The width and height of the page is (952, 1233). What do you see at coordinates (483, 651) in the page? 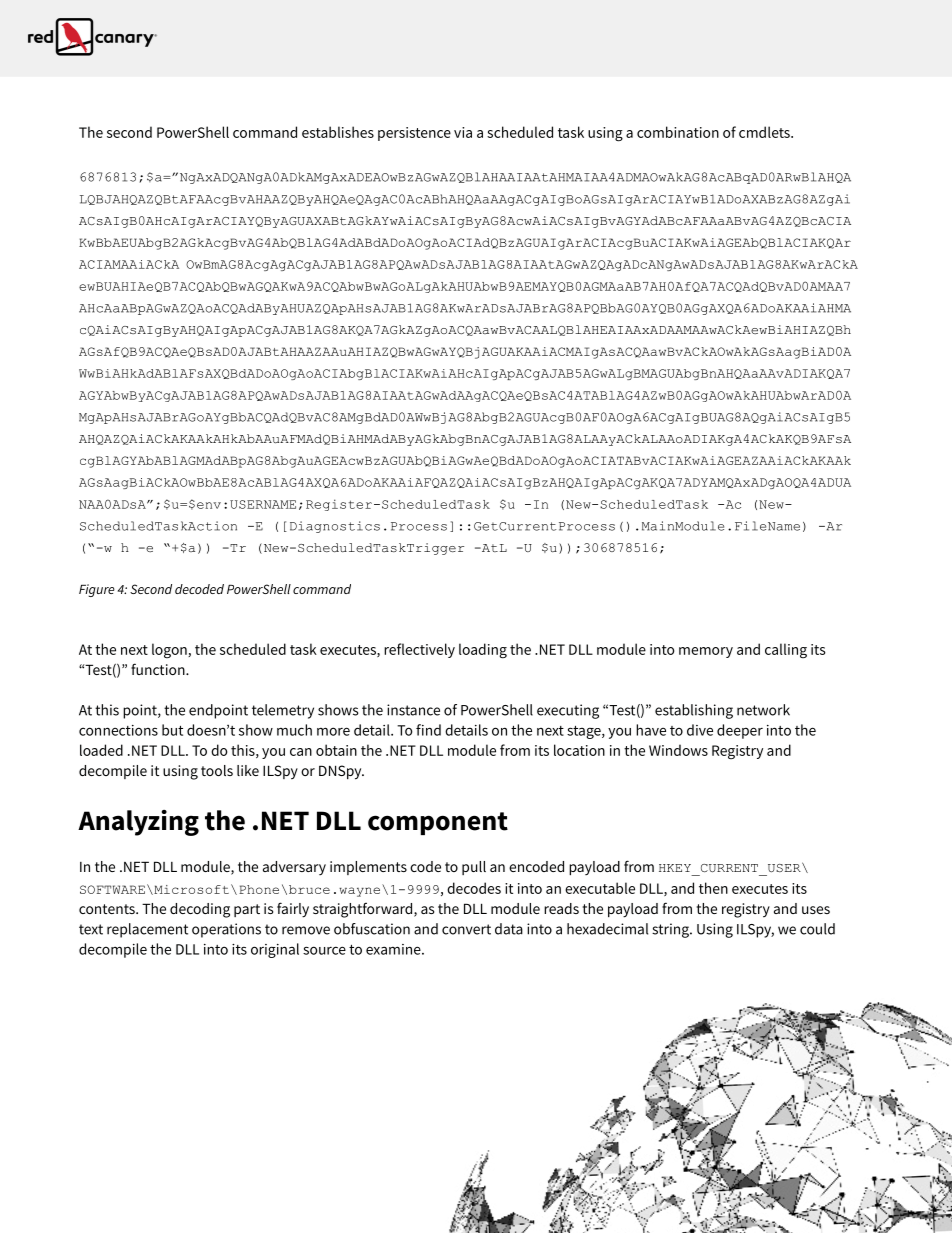
I see `loading` at bounding box center [483, 651].
